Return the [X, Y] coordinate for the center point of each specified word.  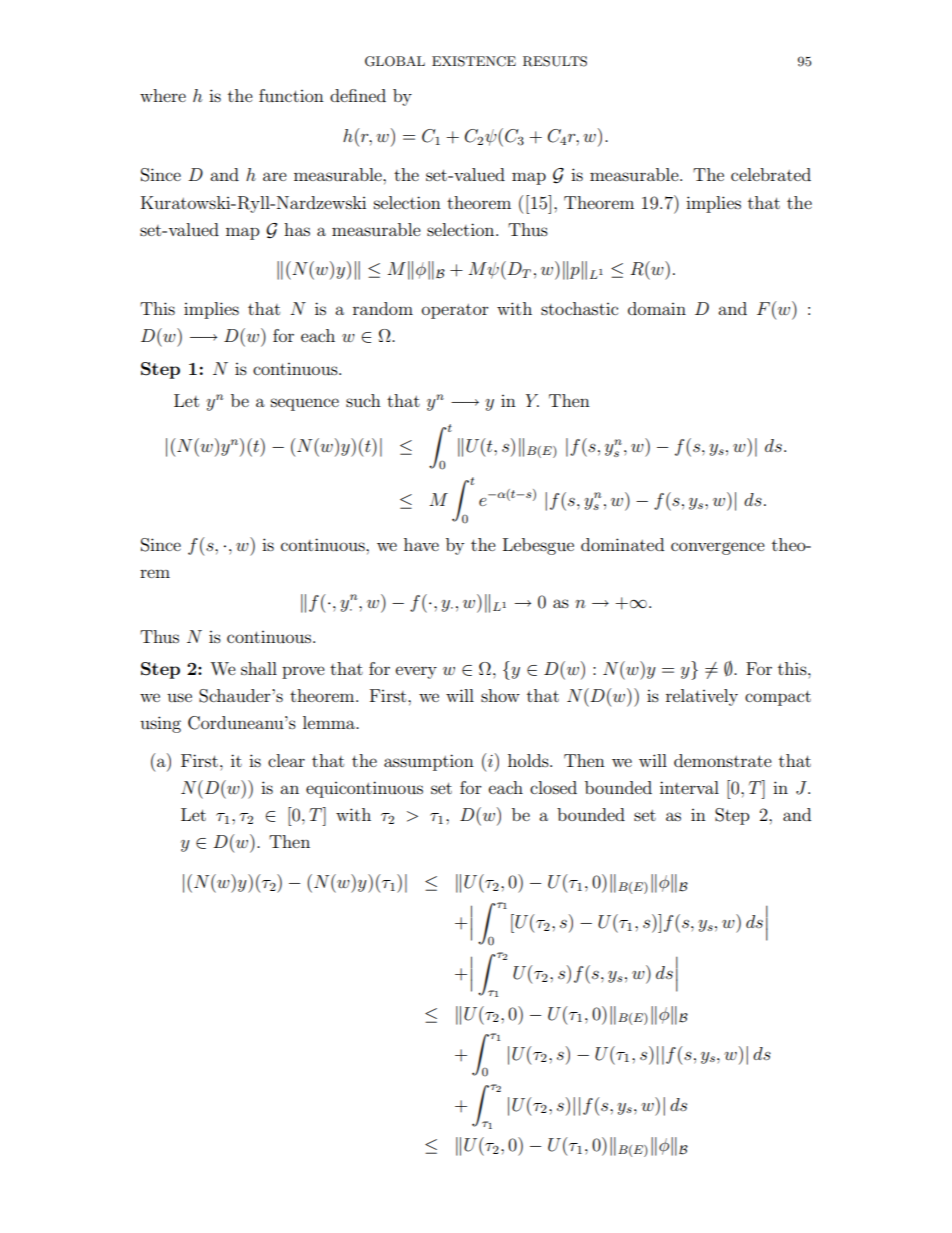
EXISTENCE [474, 61]
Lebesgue [538, 546]
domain [657, 308]
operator [455, 311]
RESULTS [555, 61]
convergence [718, 548]
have [421, 544]
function [291, 95]
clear [286, 760]
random [383, 308]
